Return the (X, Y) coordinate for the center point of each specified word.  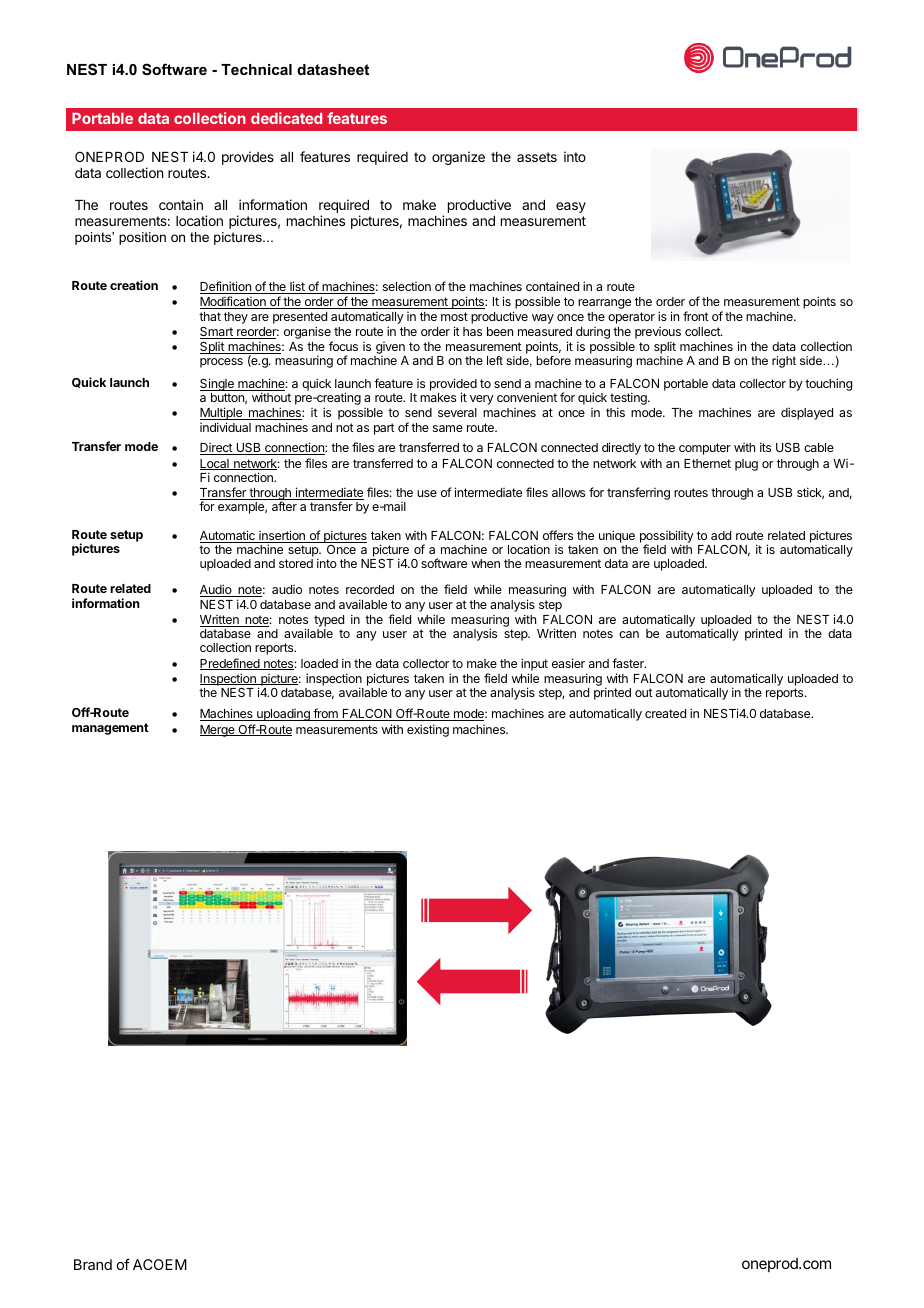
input (534, 664)
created (665, 713)
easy (571, 207)
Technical (256, 69)
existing (428, 730)
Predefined (231, 664)
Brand (93, 1264)
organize (458, 158)
